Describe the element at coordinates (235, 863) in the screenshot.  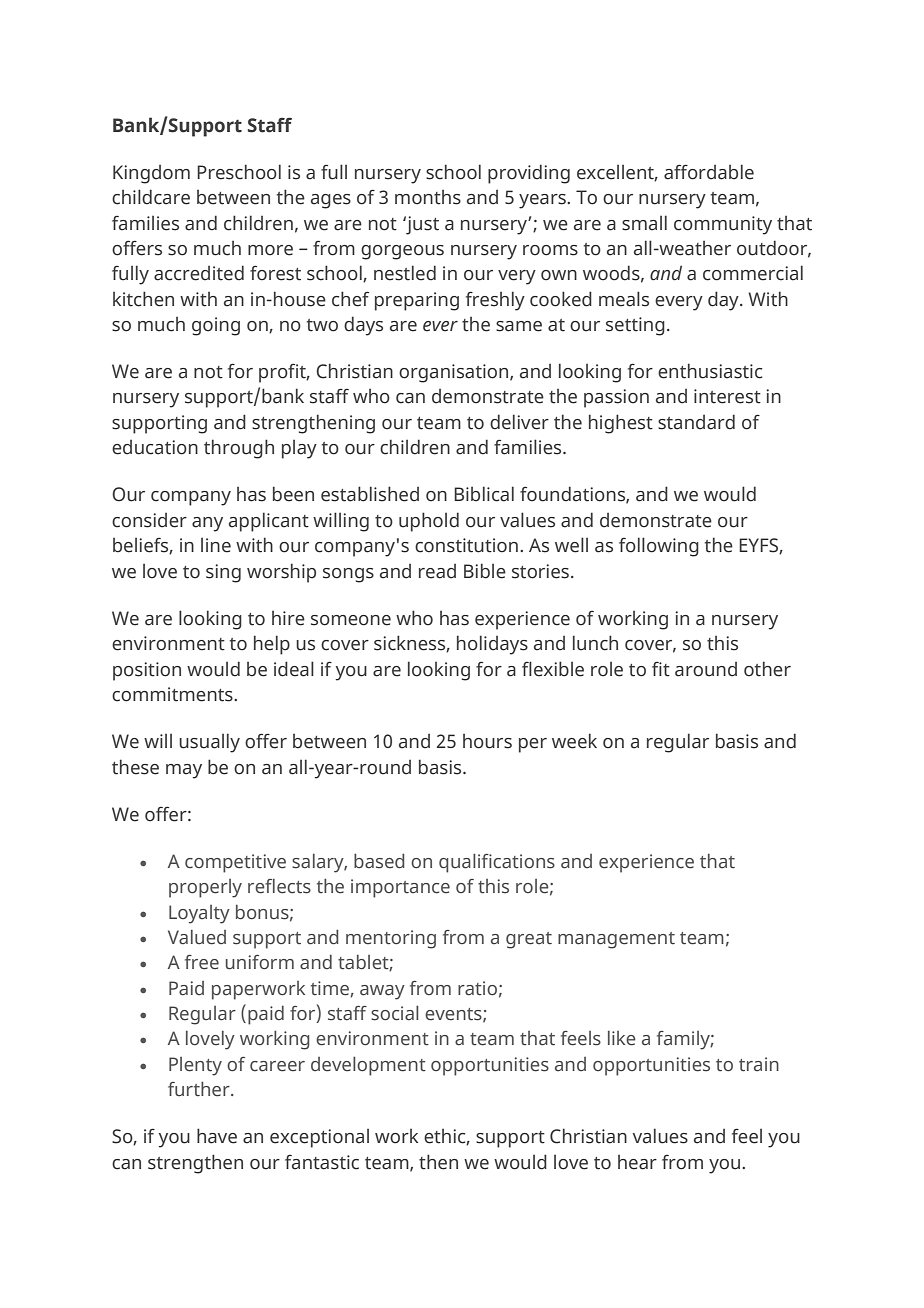
I see `competitive` at that location.
